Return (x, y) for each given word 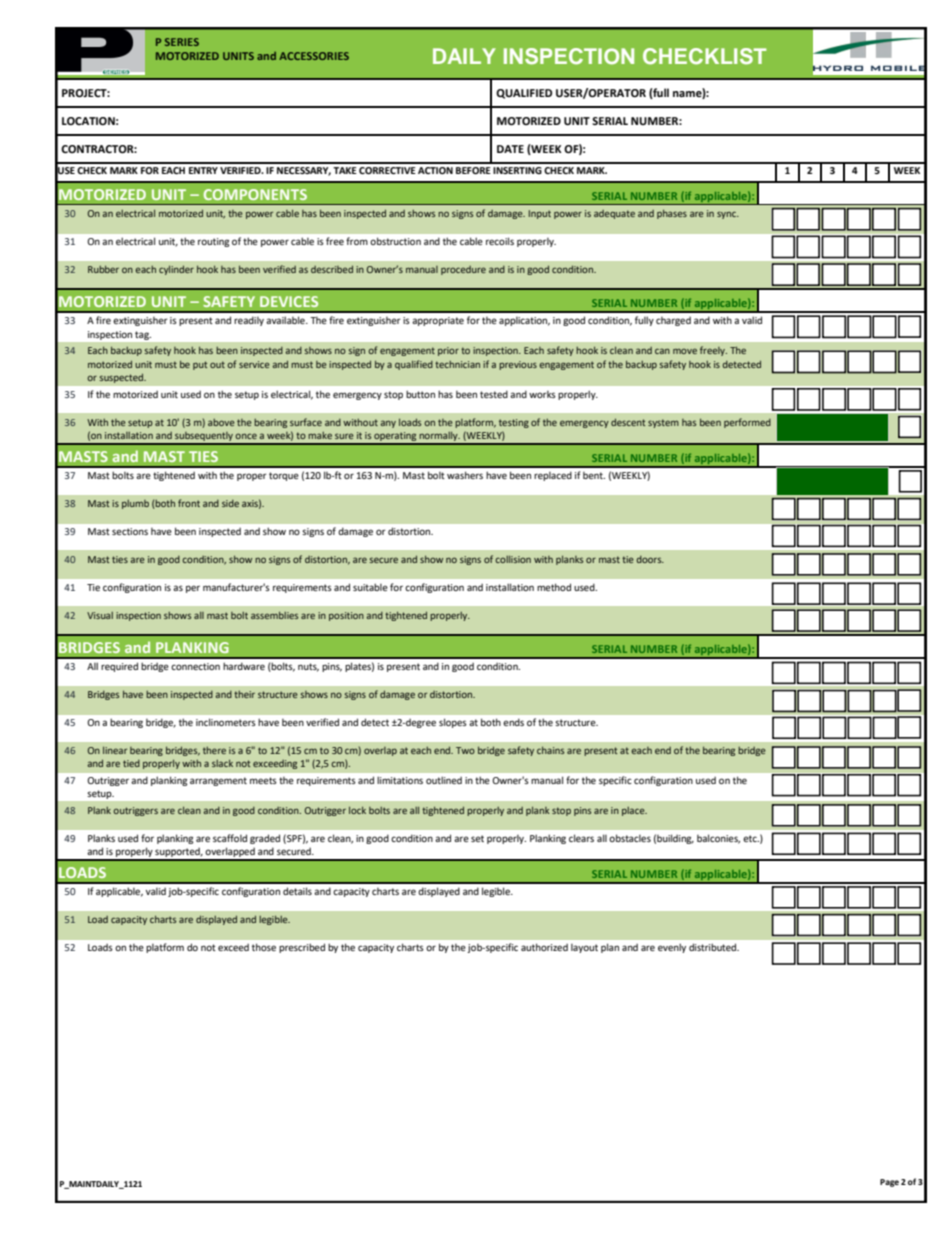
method (554, 587)
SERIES (182, 42)
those (264, 947)
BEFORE (473, 170)
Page (889, 1183)
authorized (544, 947)
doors (650, 559)
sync (727, 215)
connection (195, 666)
